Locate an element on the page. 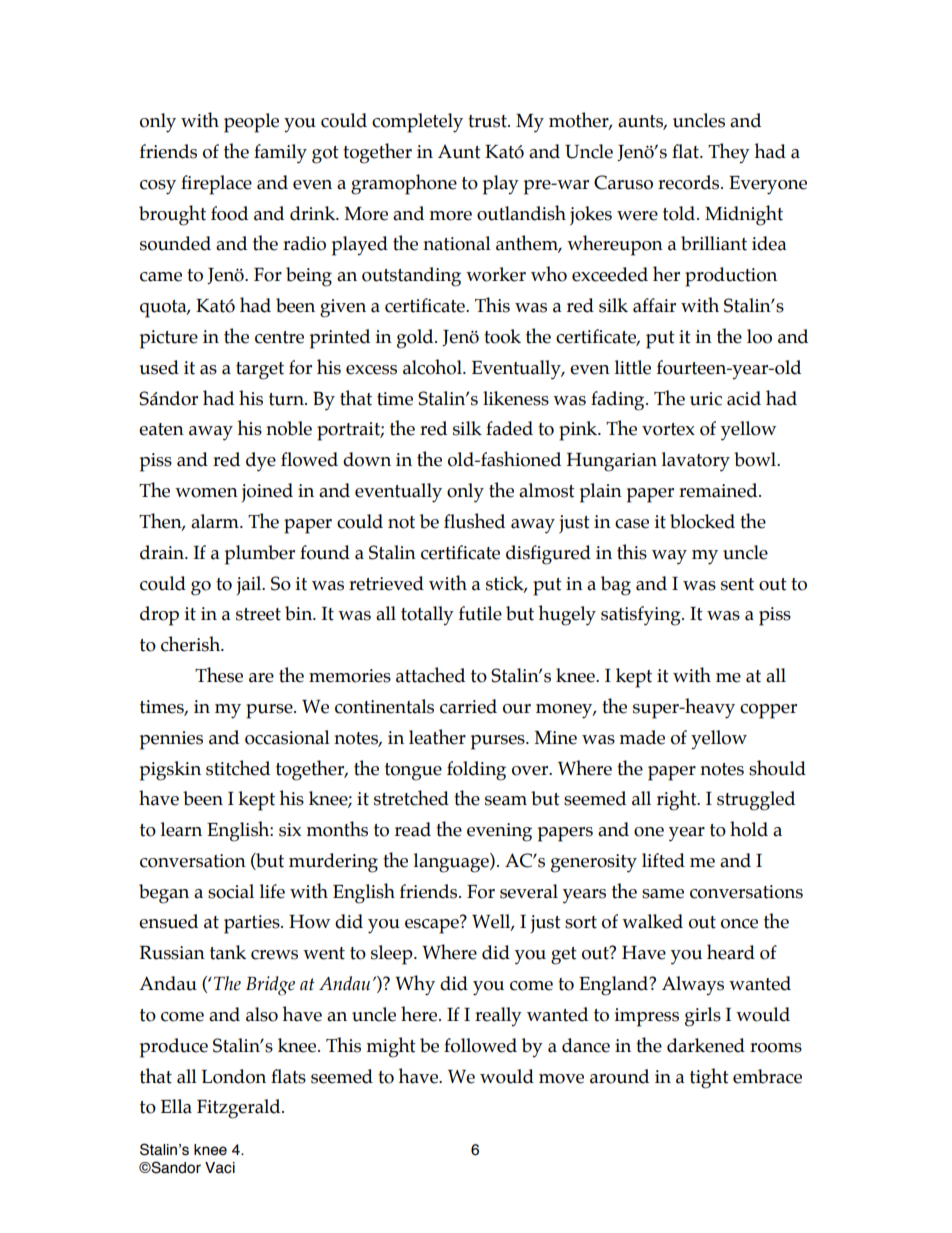 The image size is (952, 1233). London is located at coordinates (234, 1076).
